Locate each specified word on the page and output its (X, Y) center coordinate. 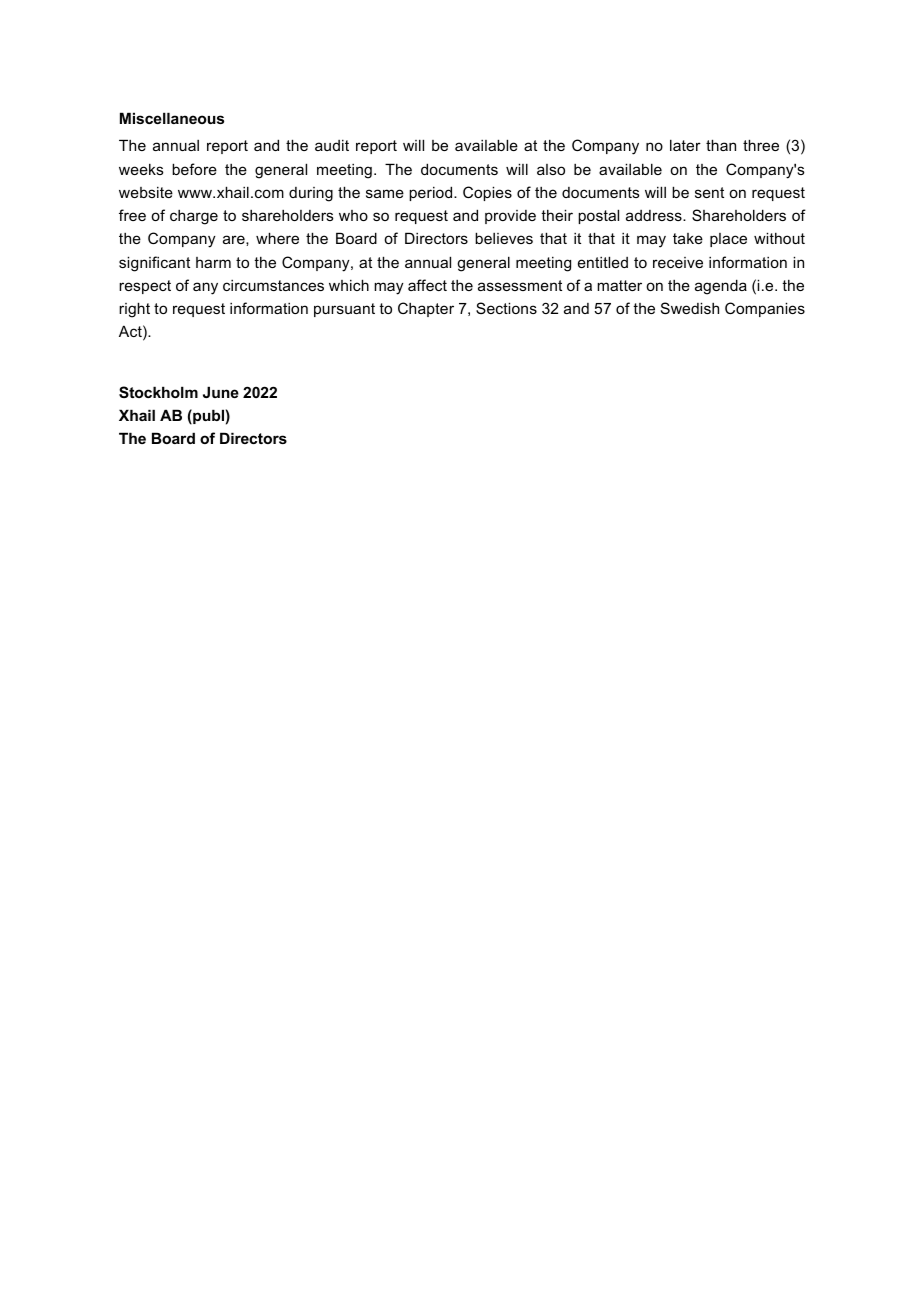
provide (510, 217)
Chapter (426, 309)
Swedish (690, 308)
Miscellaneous (172, 118)
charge (194, 217)
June (221, 392)
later (685, 145)
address (655, 215)
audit (332, 145)
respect (145, 287)
